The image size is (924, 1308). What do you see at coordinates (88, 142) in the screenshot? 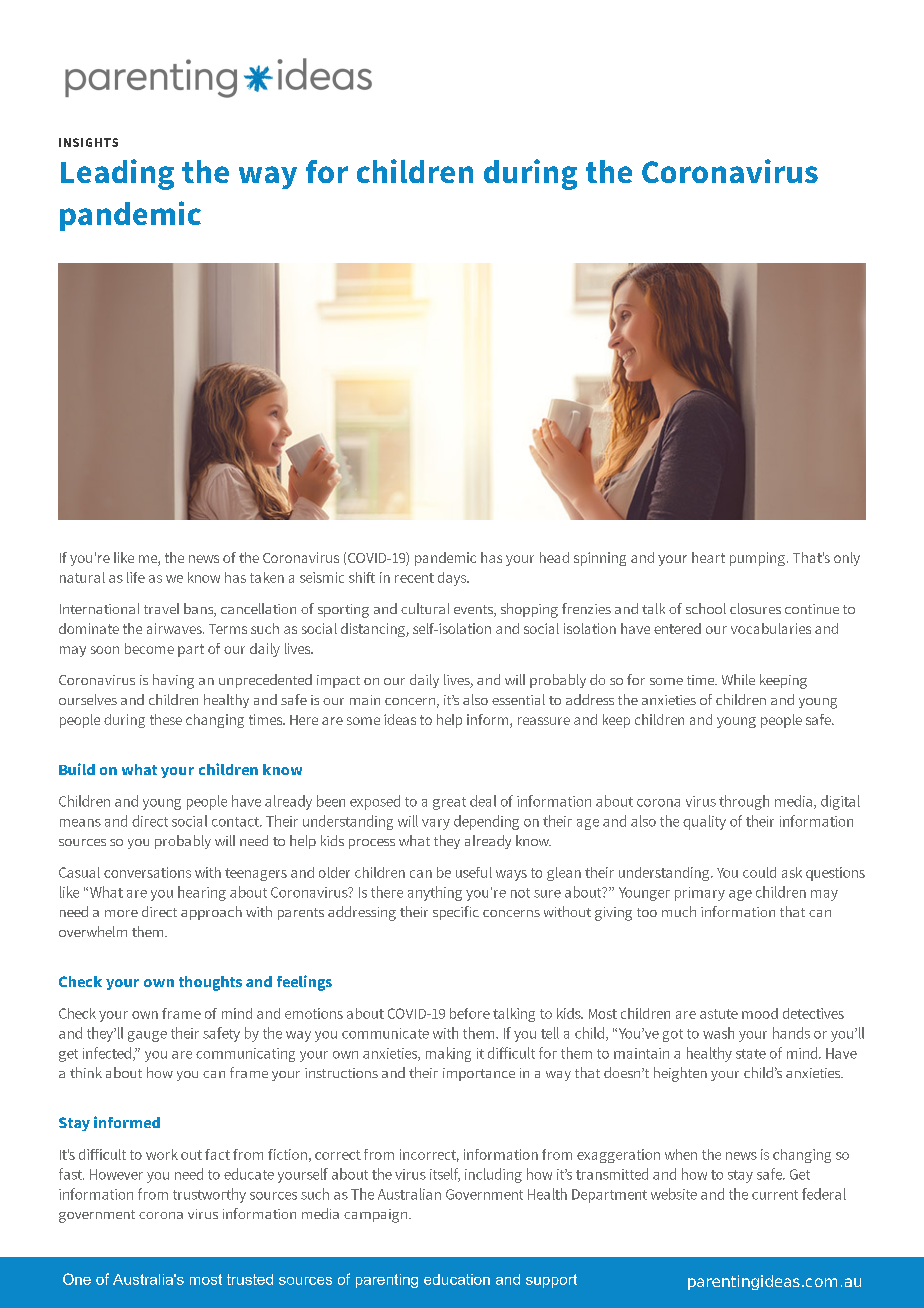
I see `INSIGHTS` at bounding box center [88, 142].
